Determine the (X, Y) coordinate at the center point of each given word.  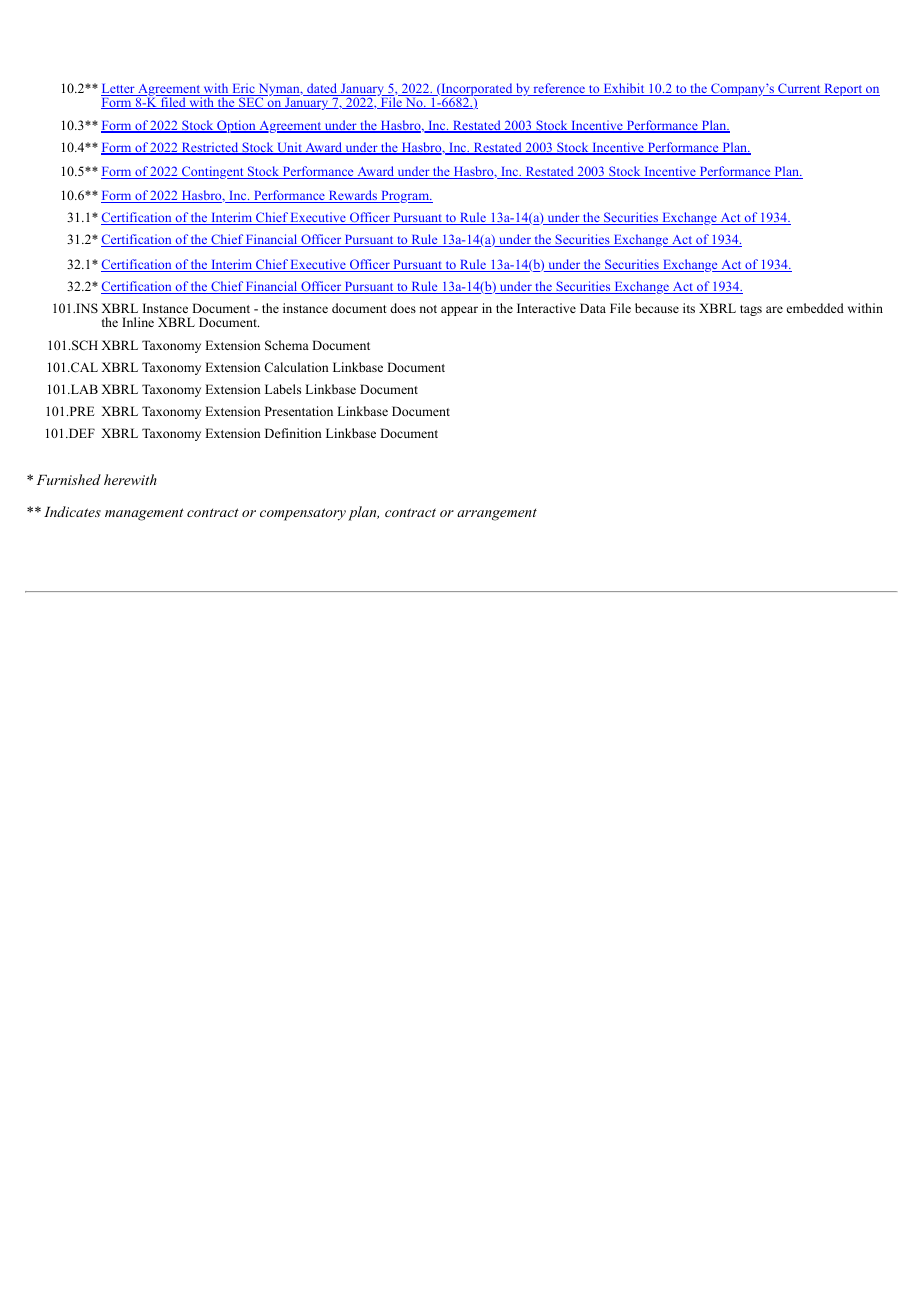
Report (843, 90)
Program (405, 197)
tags (751, 310)
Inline (138, 322)
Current (799, 89)
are (774, 309)
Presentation (299, 411)
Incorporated (477, 91)
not (428, 309)
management (144, 514)
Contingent (213, 172)
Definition (293, 433)
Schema (287, 345)
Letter (119, 90)
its (689, 308)
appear (459, 311)
